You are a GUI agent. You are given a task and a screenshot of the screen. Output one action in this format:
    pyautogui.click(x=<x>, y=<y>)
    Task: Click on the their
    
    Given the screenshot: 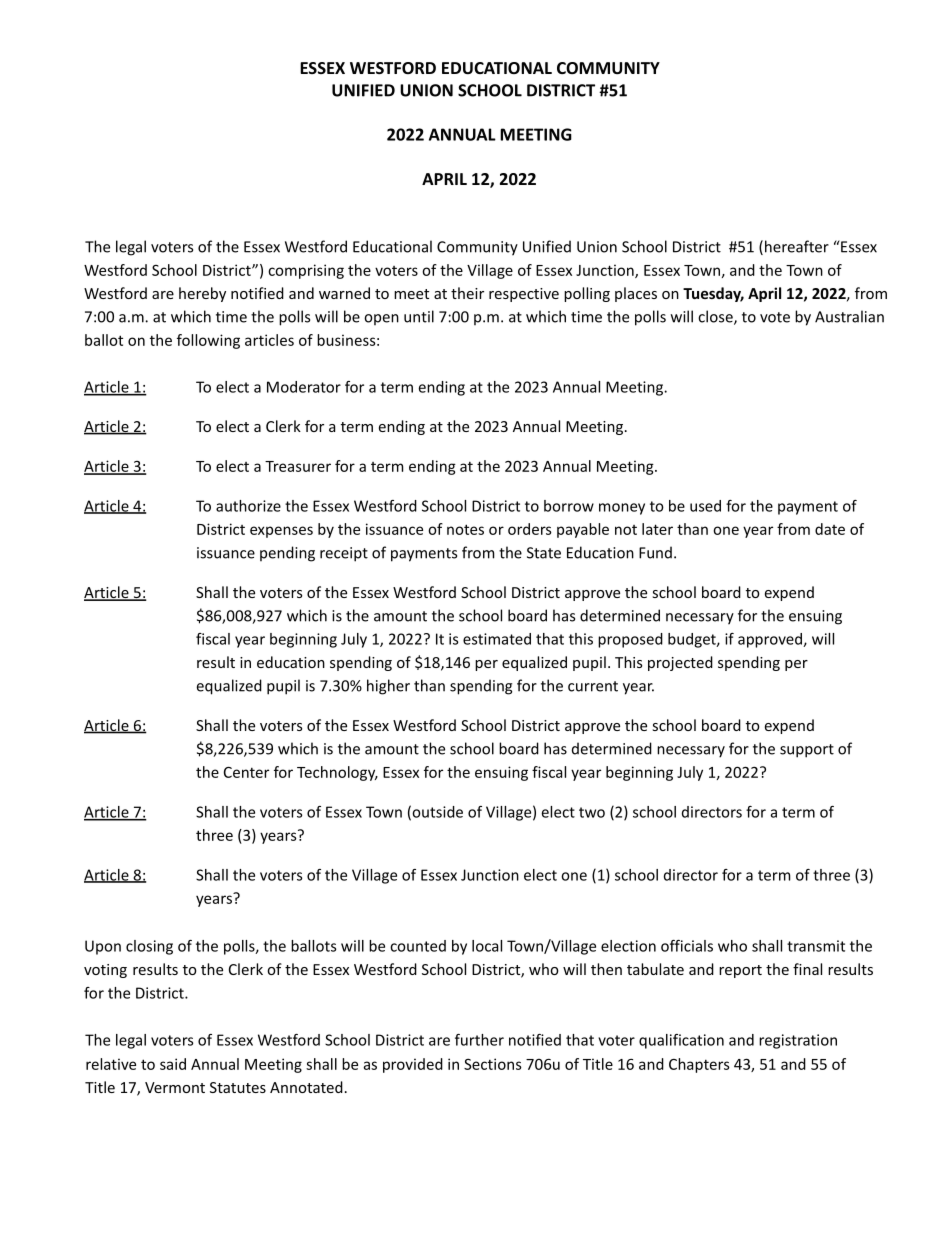 What is the action you would take?
    pyautogui.click(x=467, y=293)
